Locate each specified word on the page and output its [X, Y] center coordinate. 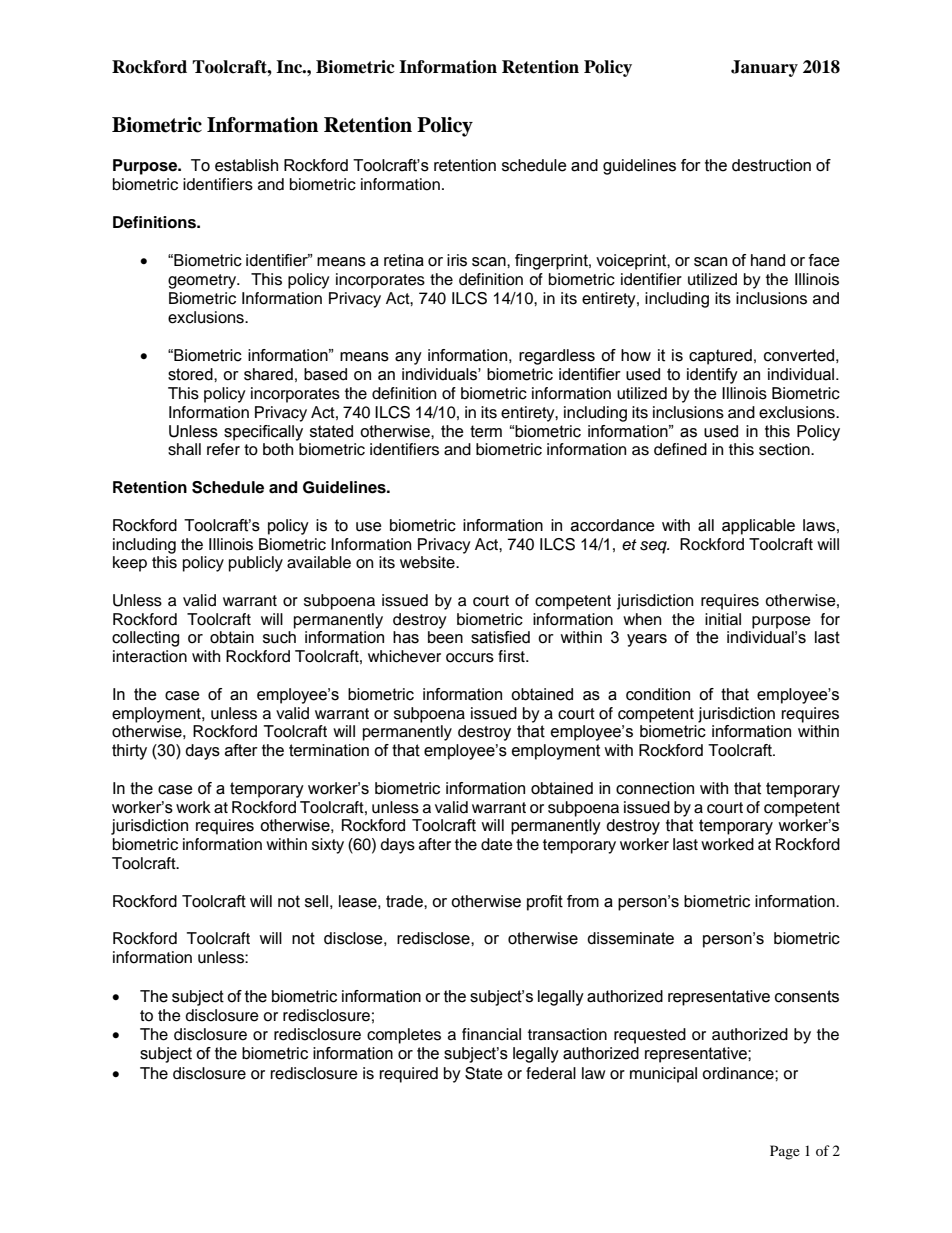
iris [457, 260]
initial [723, 619]
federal [551, 1073]
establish [246, 165]
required [409, 1075]
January [764, 68]
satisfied [500, 637]
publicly [256, 564]
